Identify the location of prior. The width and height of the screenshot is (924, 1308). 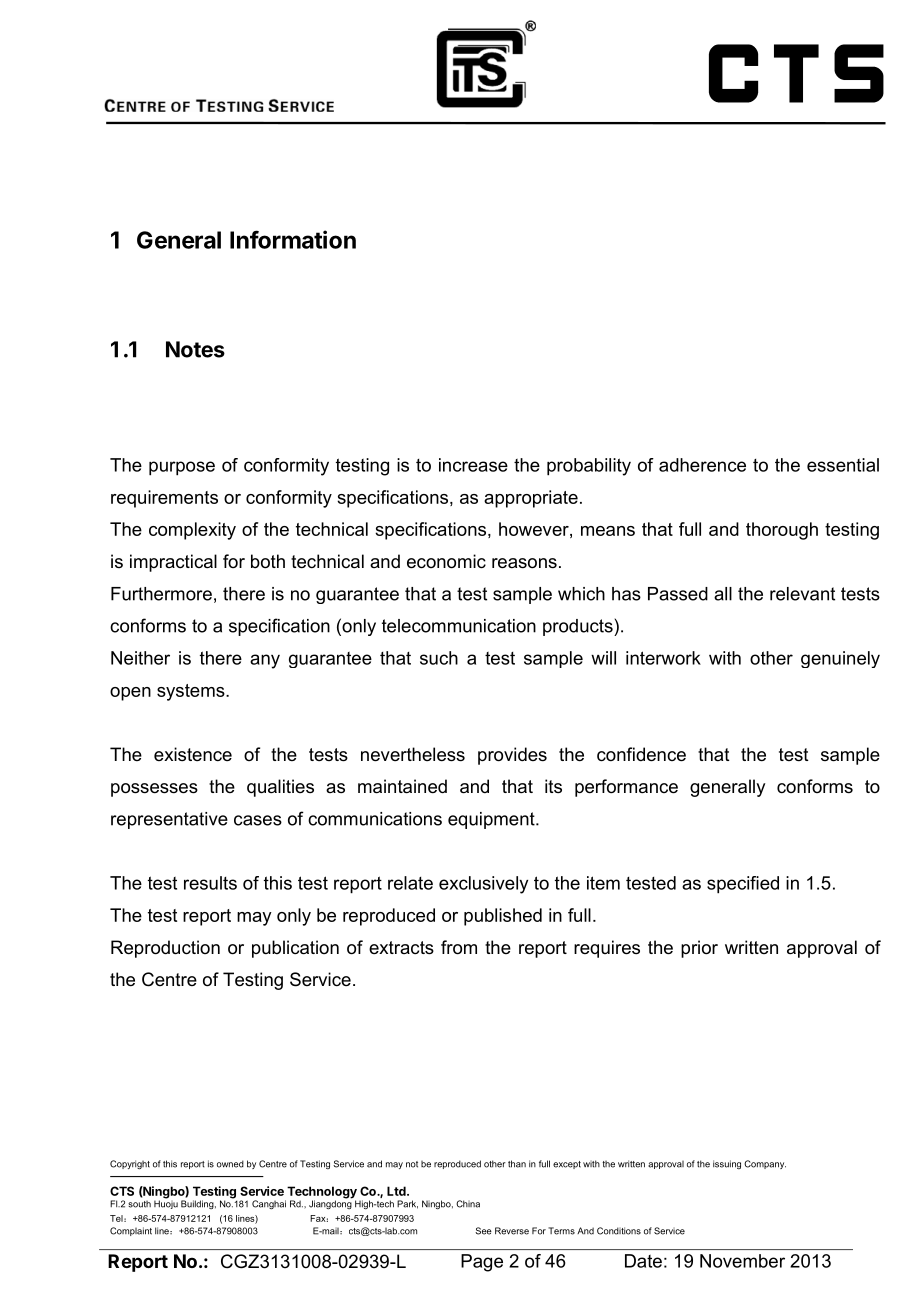
(699, 949).
